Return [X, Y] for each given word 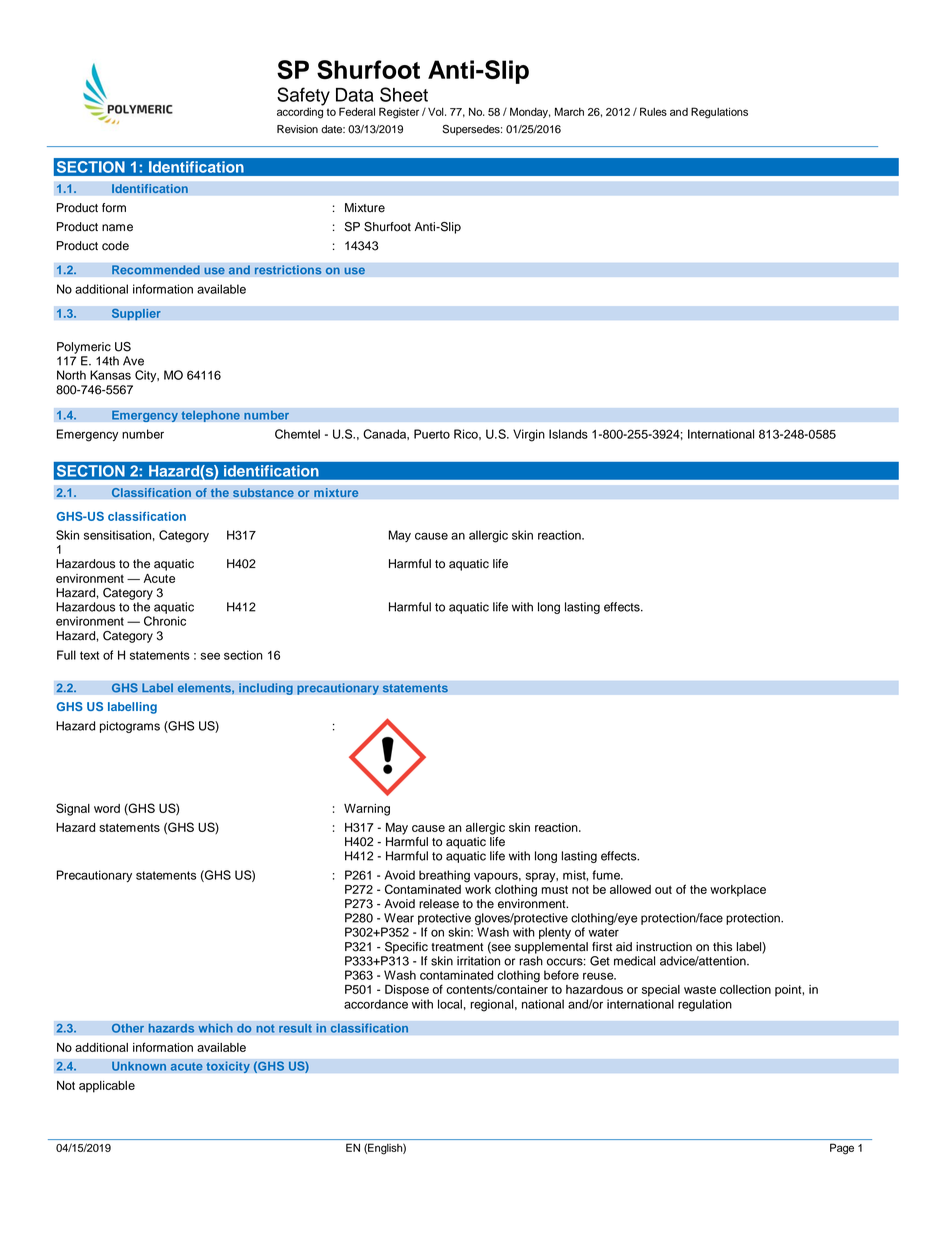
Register [399, 113]
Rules [653, 111]
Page [842, 1149]
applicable [107, 1087]
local [450, 1004]
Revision [297, 129]
